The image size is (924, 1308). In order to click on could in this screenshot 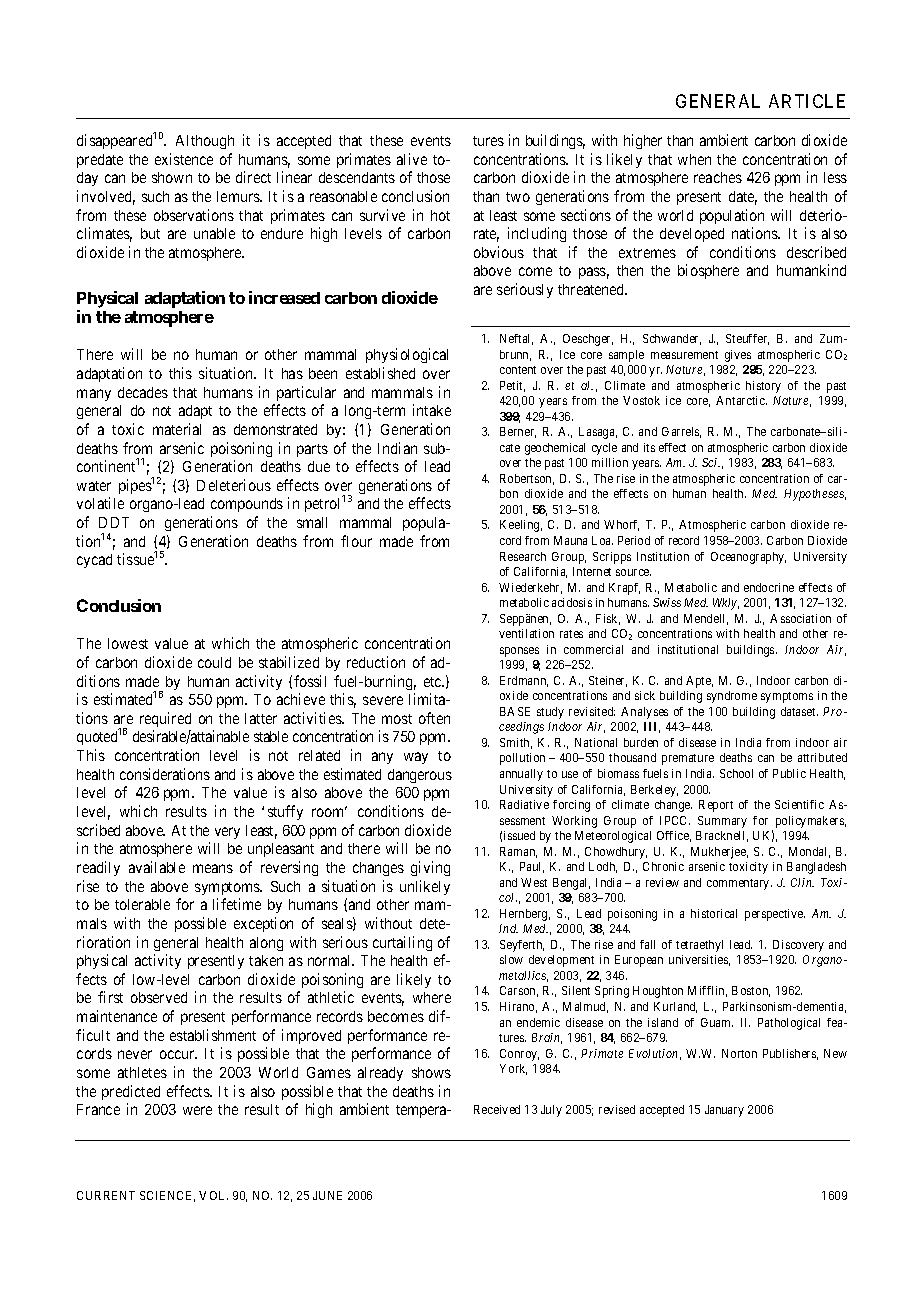, I will do `click(214, 662)`.
